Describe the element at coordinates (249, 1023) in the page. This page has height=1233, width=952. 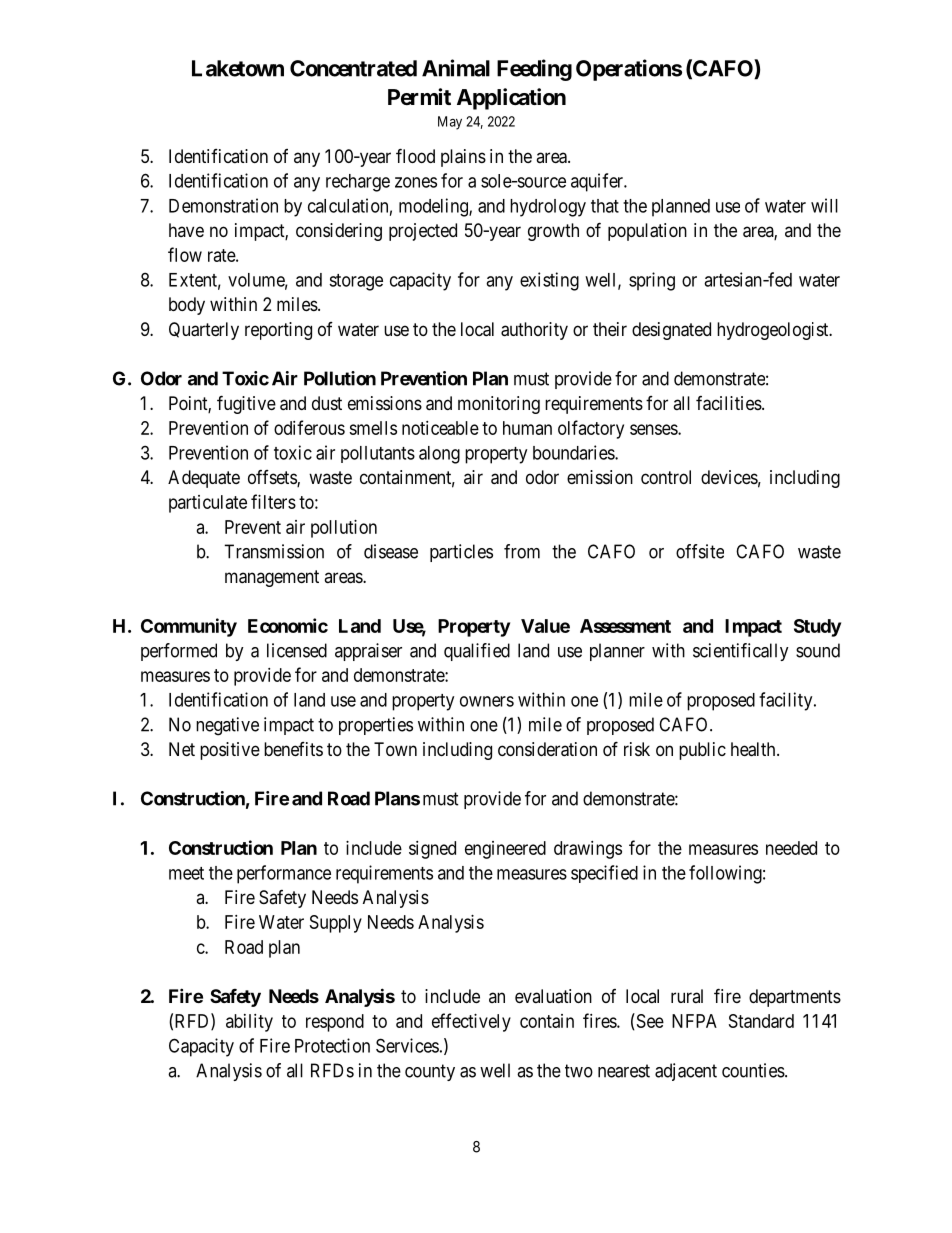
I see `ability` at that location.
